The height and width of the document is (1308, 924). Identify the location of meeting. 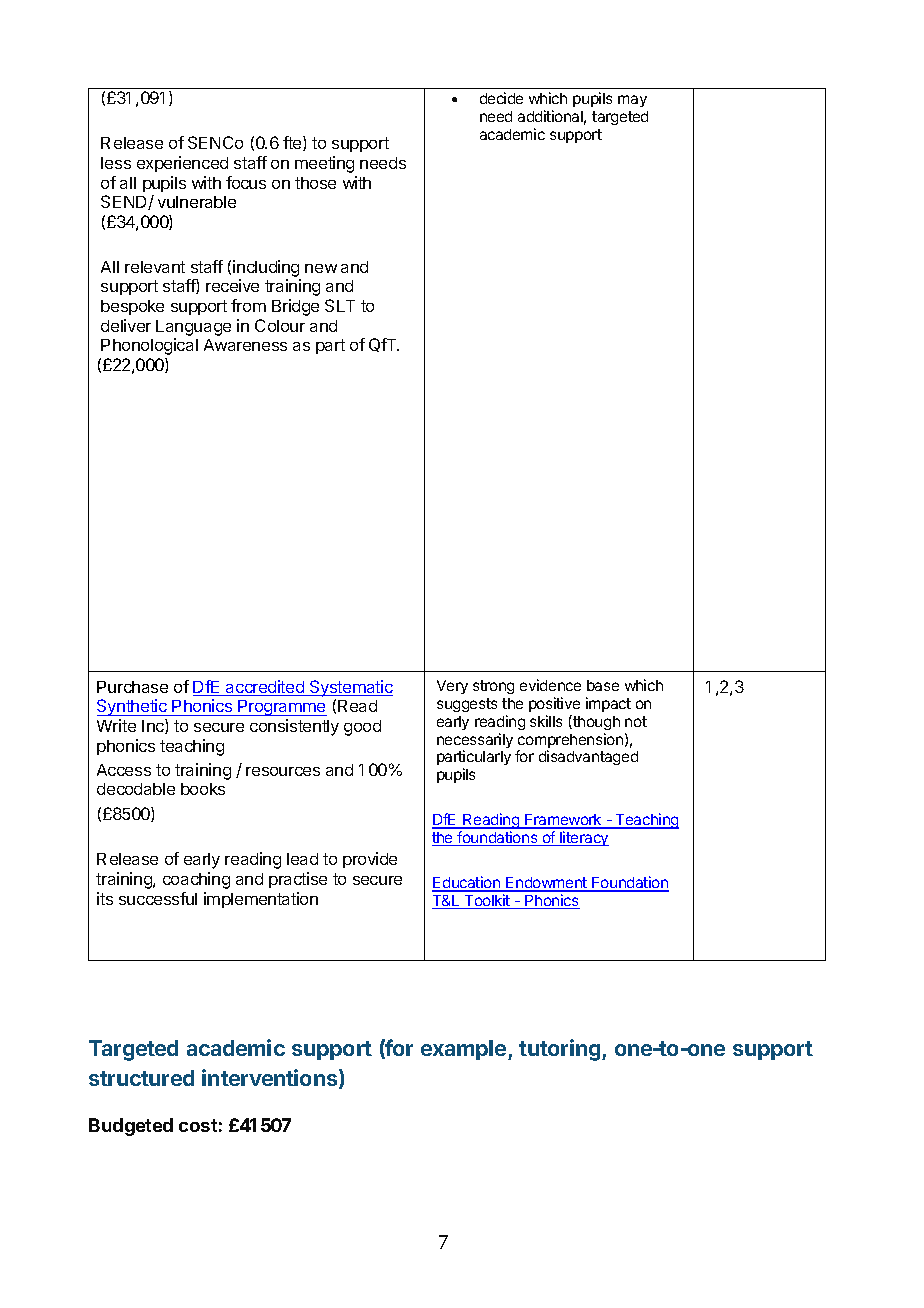
(324, 164).
